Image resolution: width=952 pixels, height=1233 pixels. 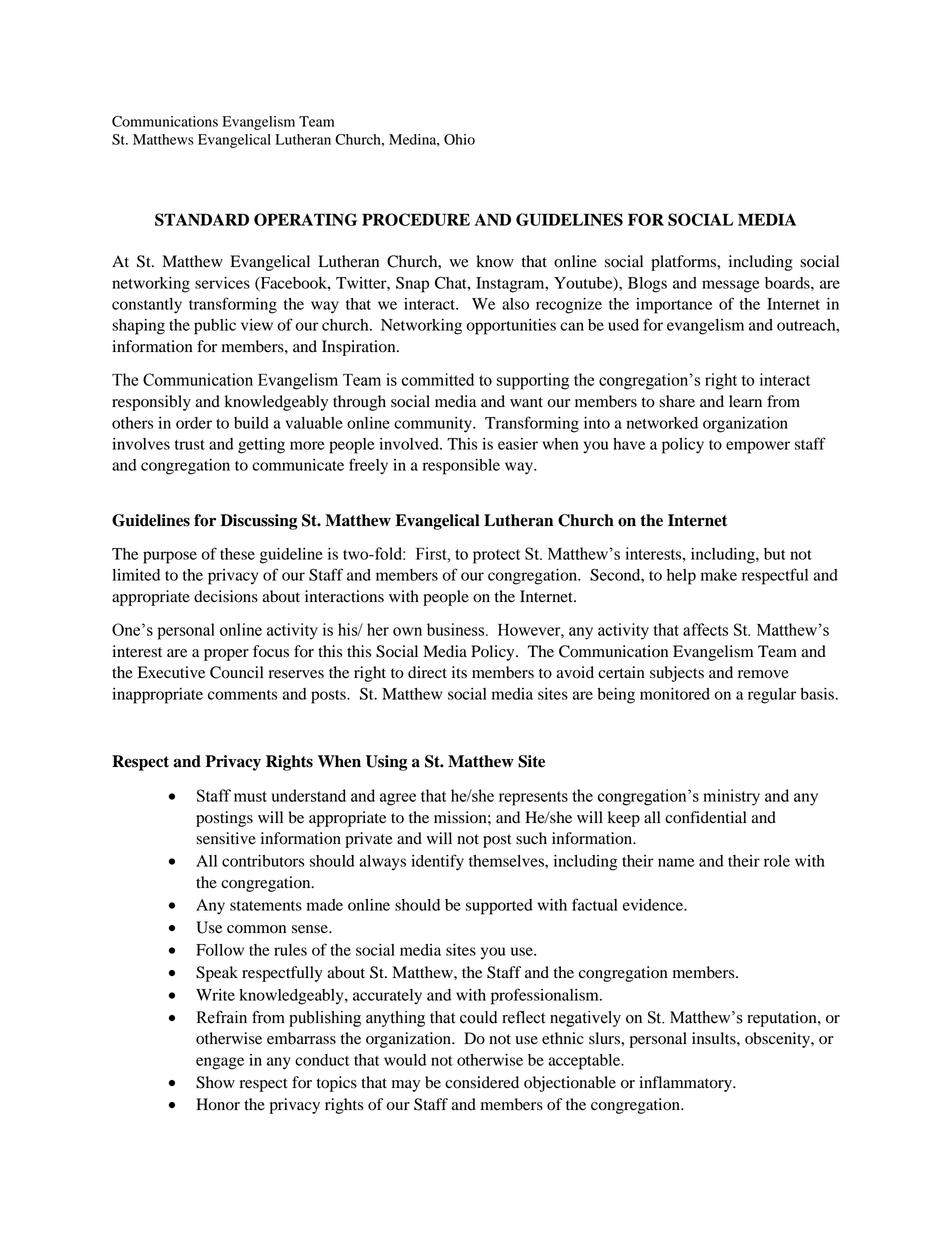 What do you see at coordinates (215, 1082) in the screenshot?
I see `Show` at bounding box center [215, 1082].
